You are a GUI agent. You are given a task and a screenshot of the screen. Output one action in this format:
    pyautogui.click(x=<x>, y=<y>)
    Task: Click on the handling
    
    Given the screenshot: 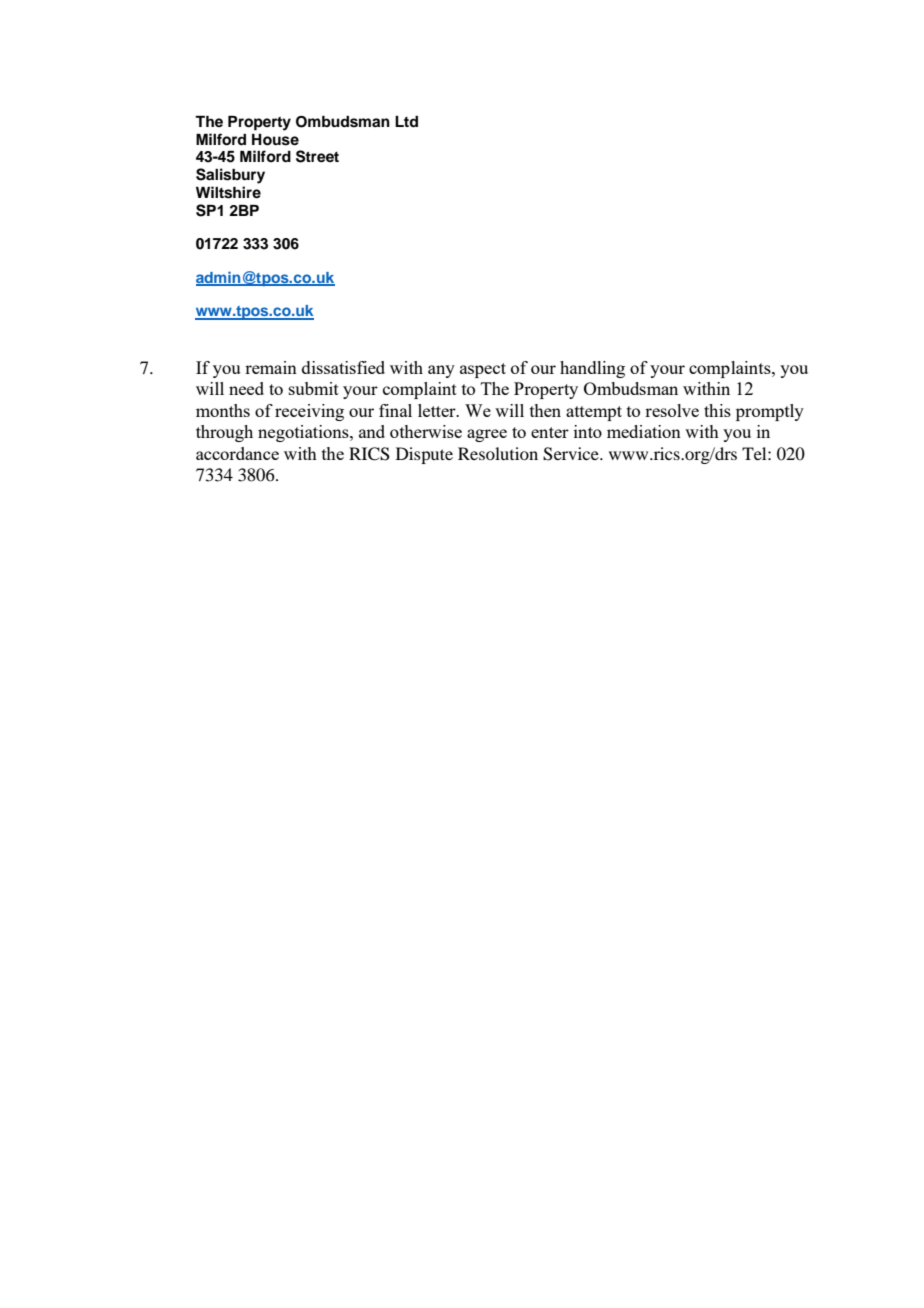 What is the action you would take?
    pyautogui.click(x=592, y=369)
